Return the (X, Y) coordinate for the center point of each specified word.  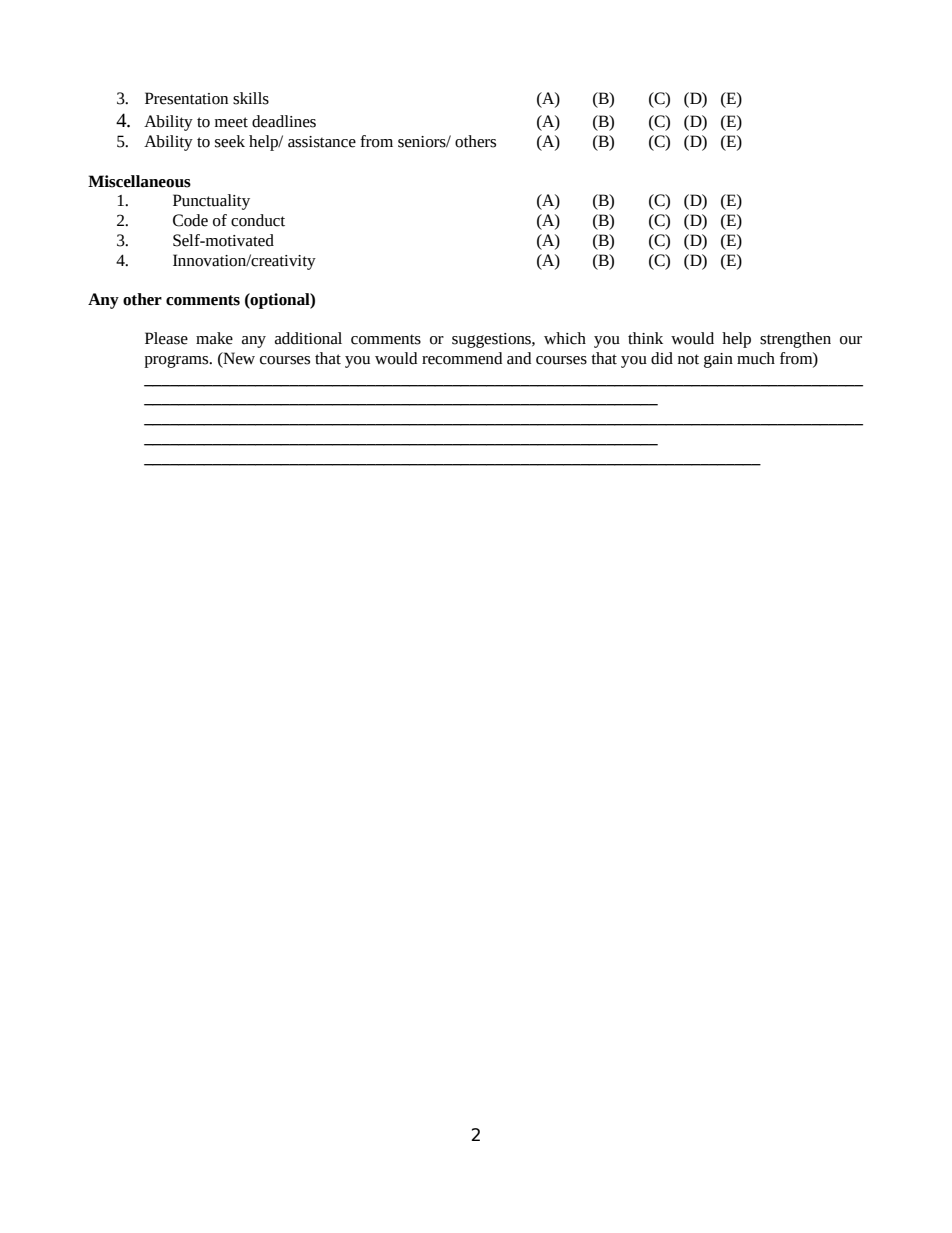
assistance (322, 142)
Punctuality (211, 202)
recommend (462, 358)
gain (718, 360)
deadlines (284, 121)
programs (177, 361)
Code (190, 220)
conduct (258, 220)
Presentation (186, 98)
